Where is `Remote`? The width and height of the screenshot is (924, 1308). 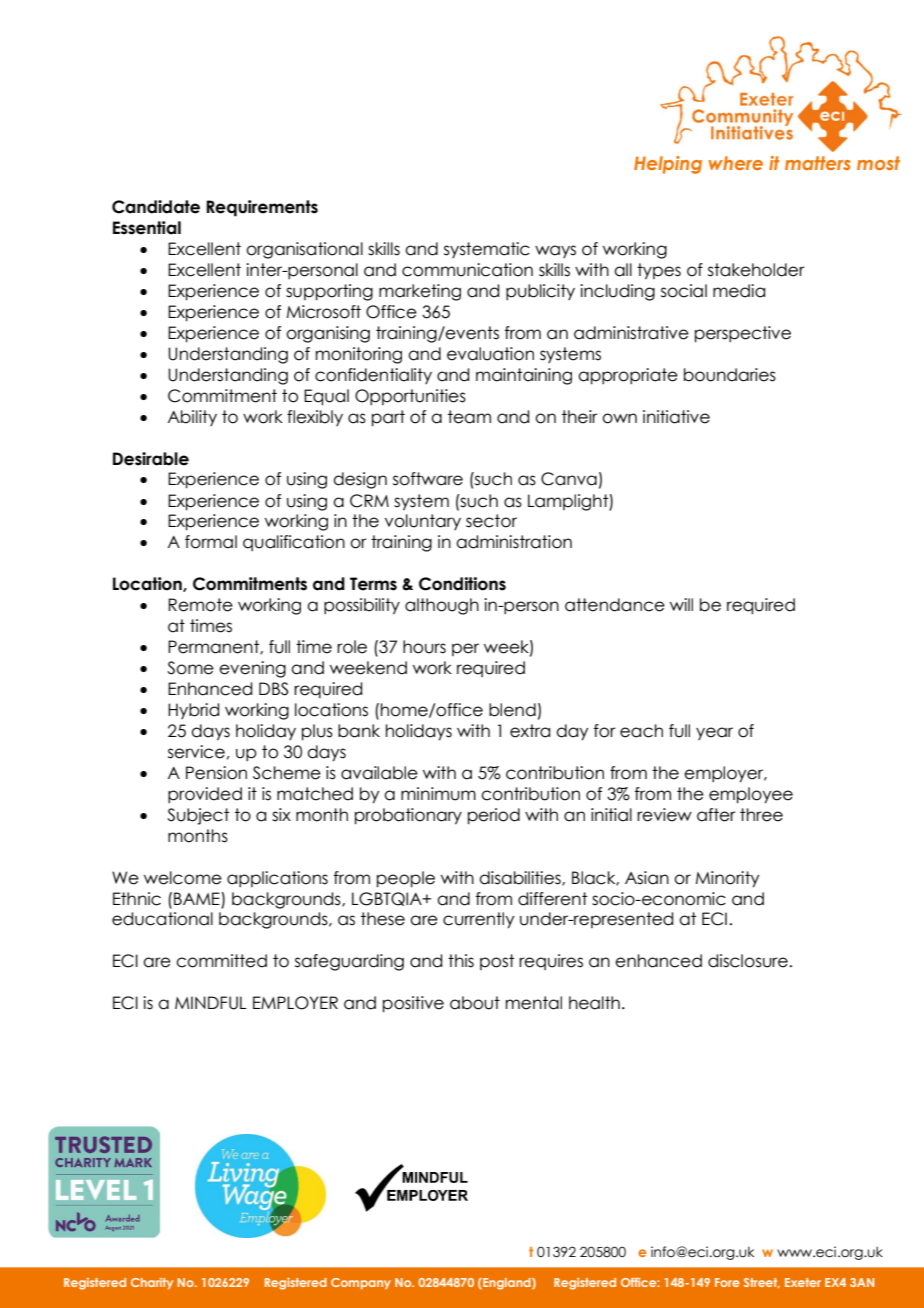
Remote is located at coordinates (200, 605).
